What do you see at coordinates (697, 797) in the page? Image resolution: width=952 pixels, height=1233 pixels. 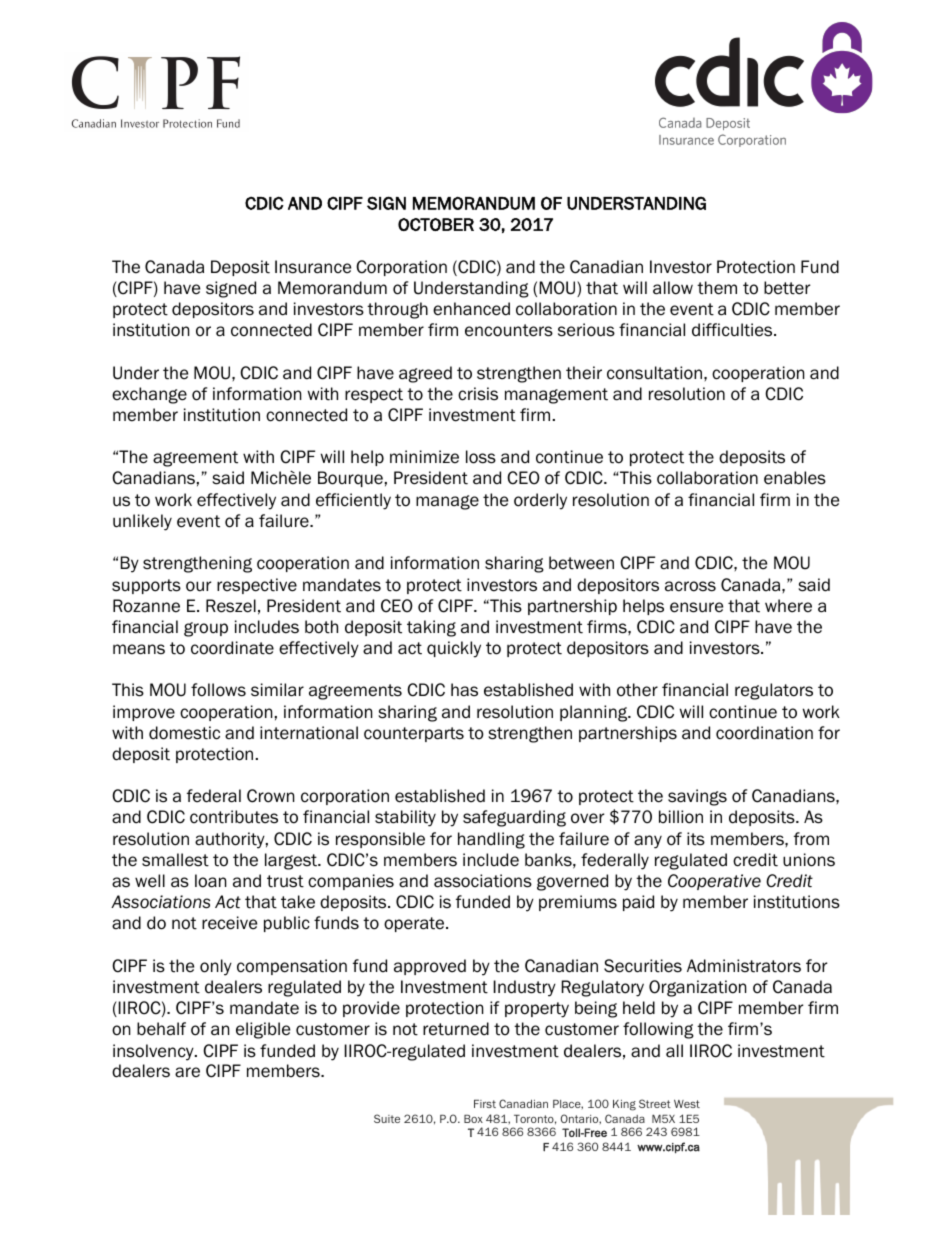 I see `savings` at bounding box center [697, 797].
